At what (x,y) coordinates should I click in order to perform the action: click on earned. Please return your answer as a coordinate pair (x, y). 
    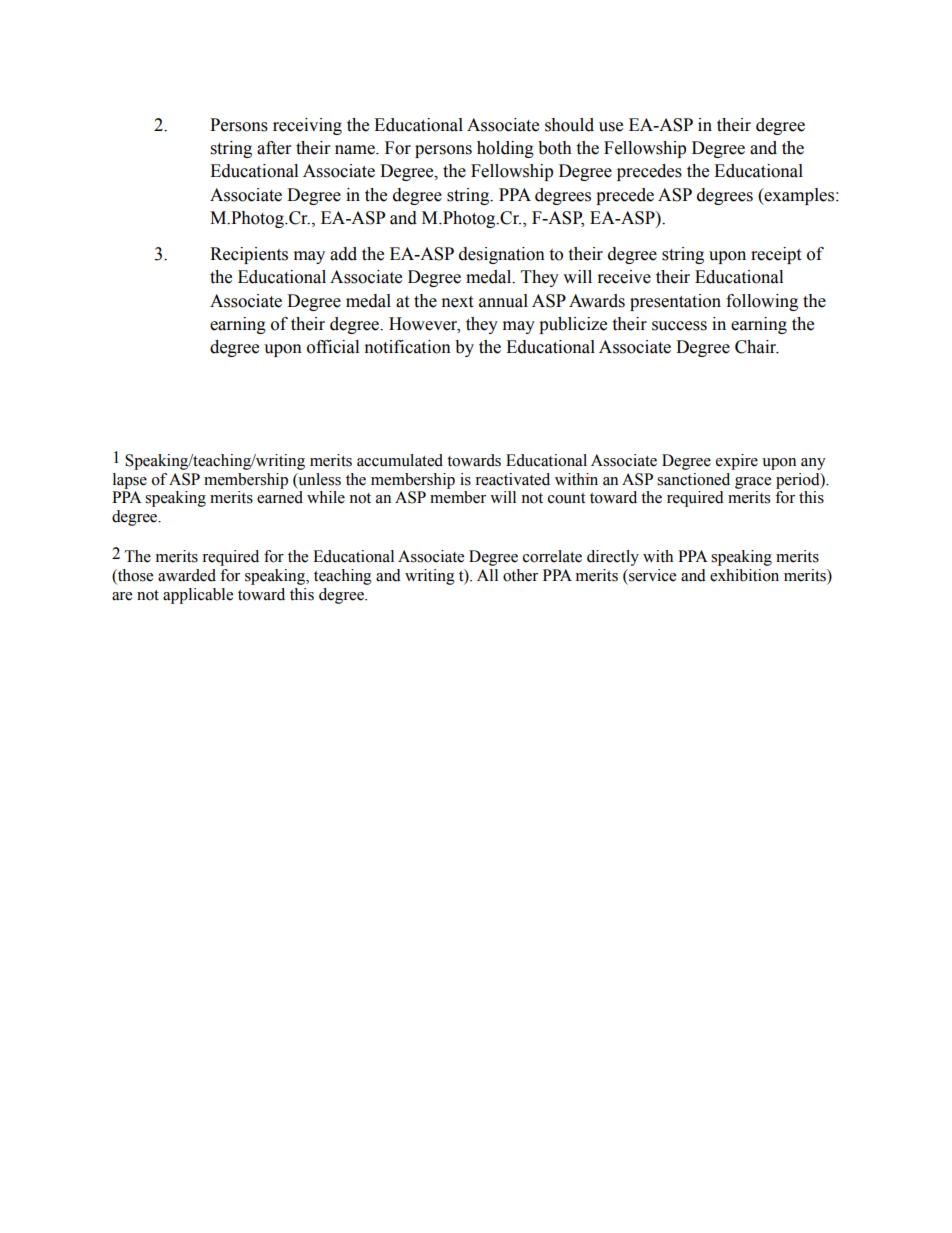
    Looking at the image, I should click on (280, 497).
